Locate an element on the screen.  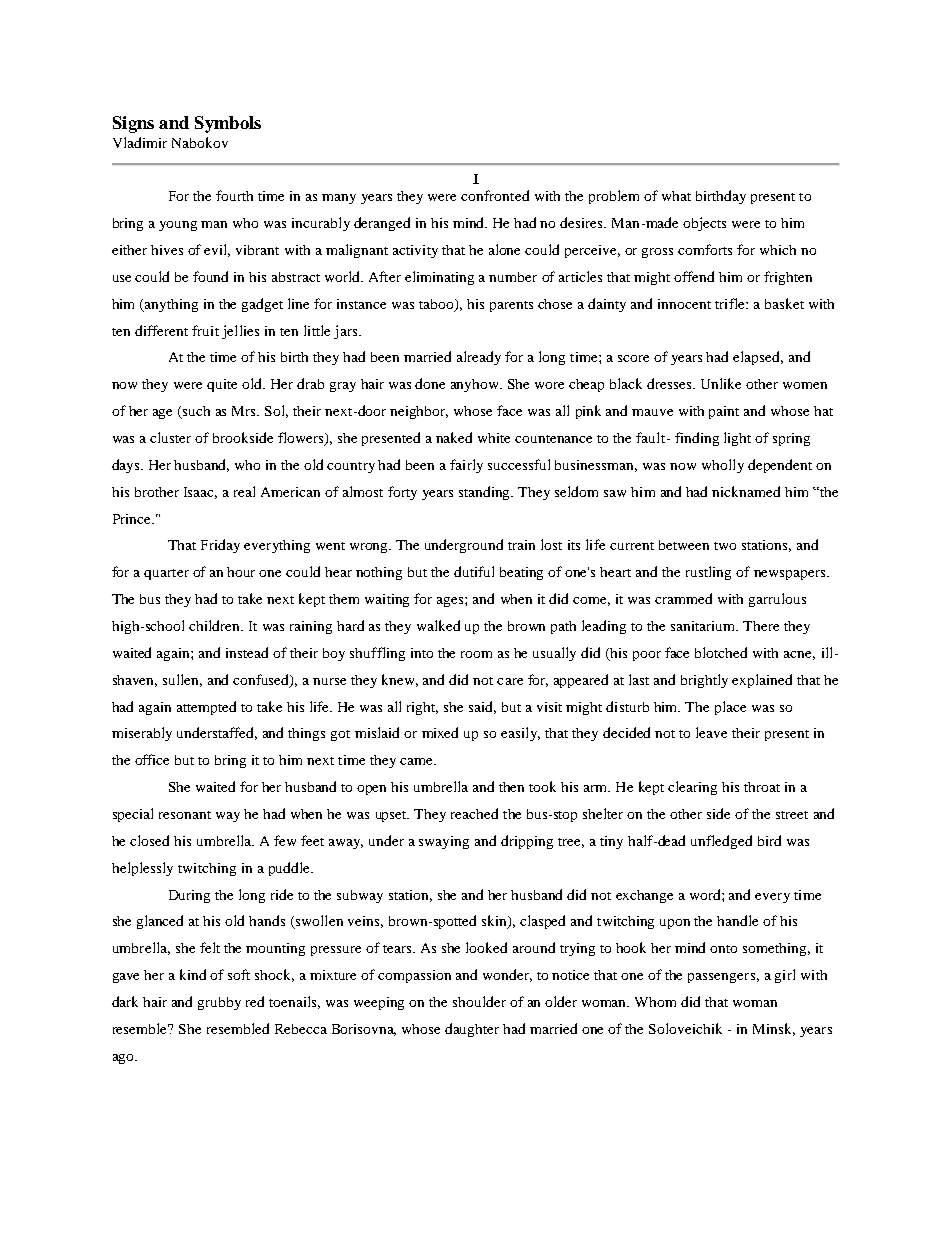
what is located at coordinates (676, 196).
